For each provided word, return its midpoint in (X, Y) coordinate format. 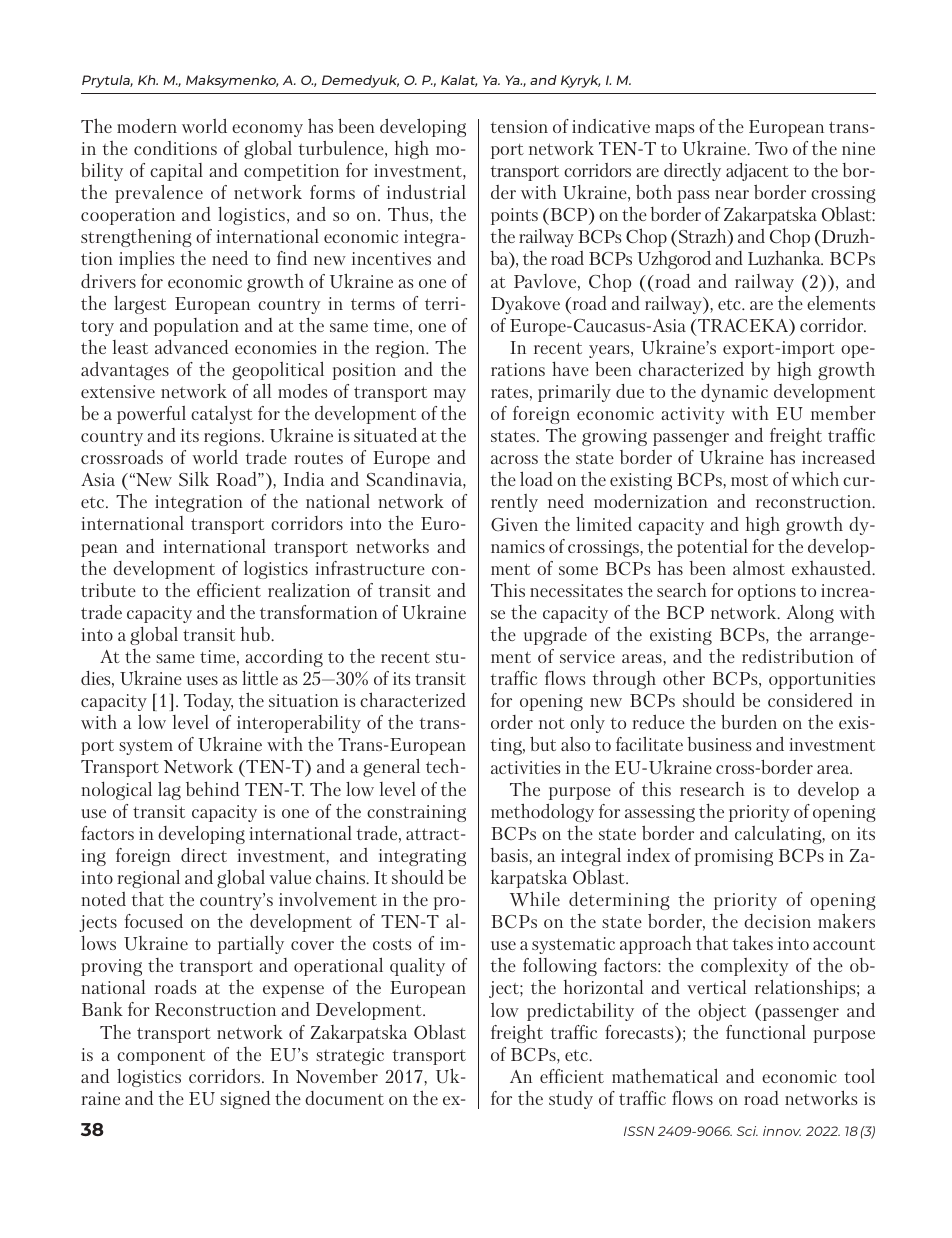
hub (256, 634)
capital (176, 172)
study (571, 1100)
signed (245, 1099)
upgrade (555, 635)
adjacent (757, 172)
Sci (747, 1131)
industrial (426, 191)
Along (810, 614)
